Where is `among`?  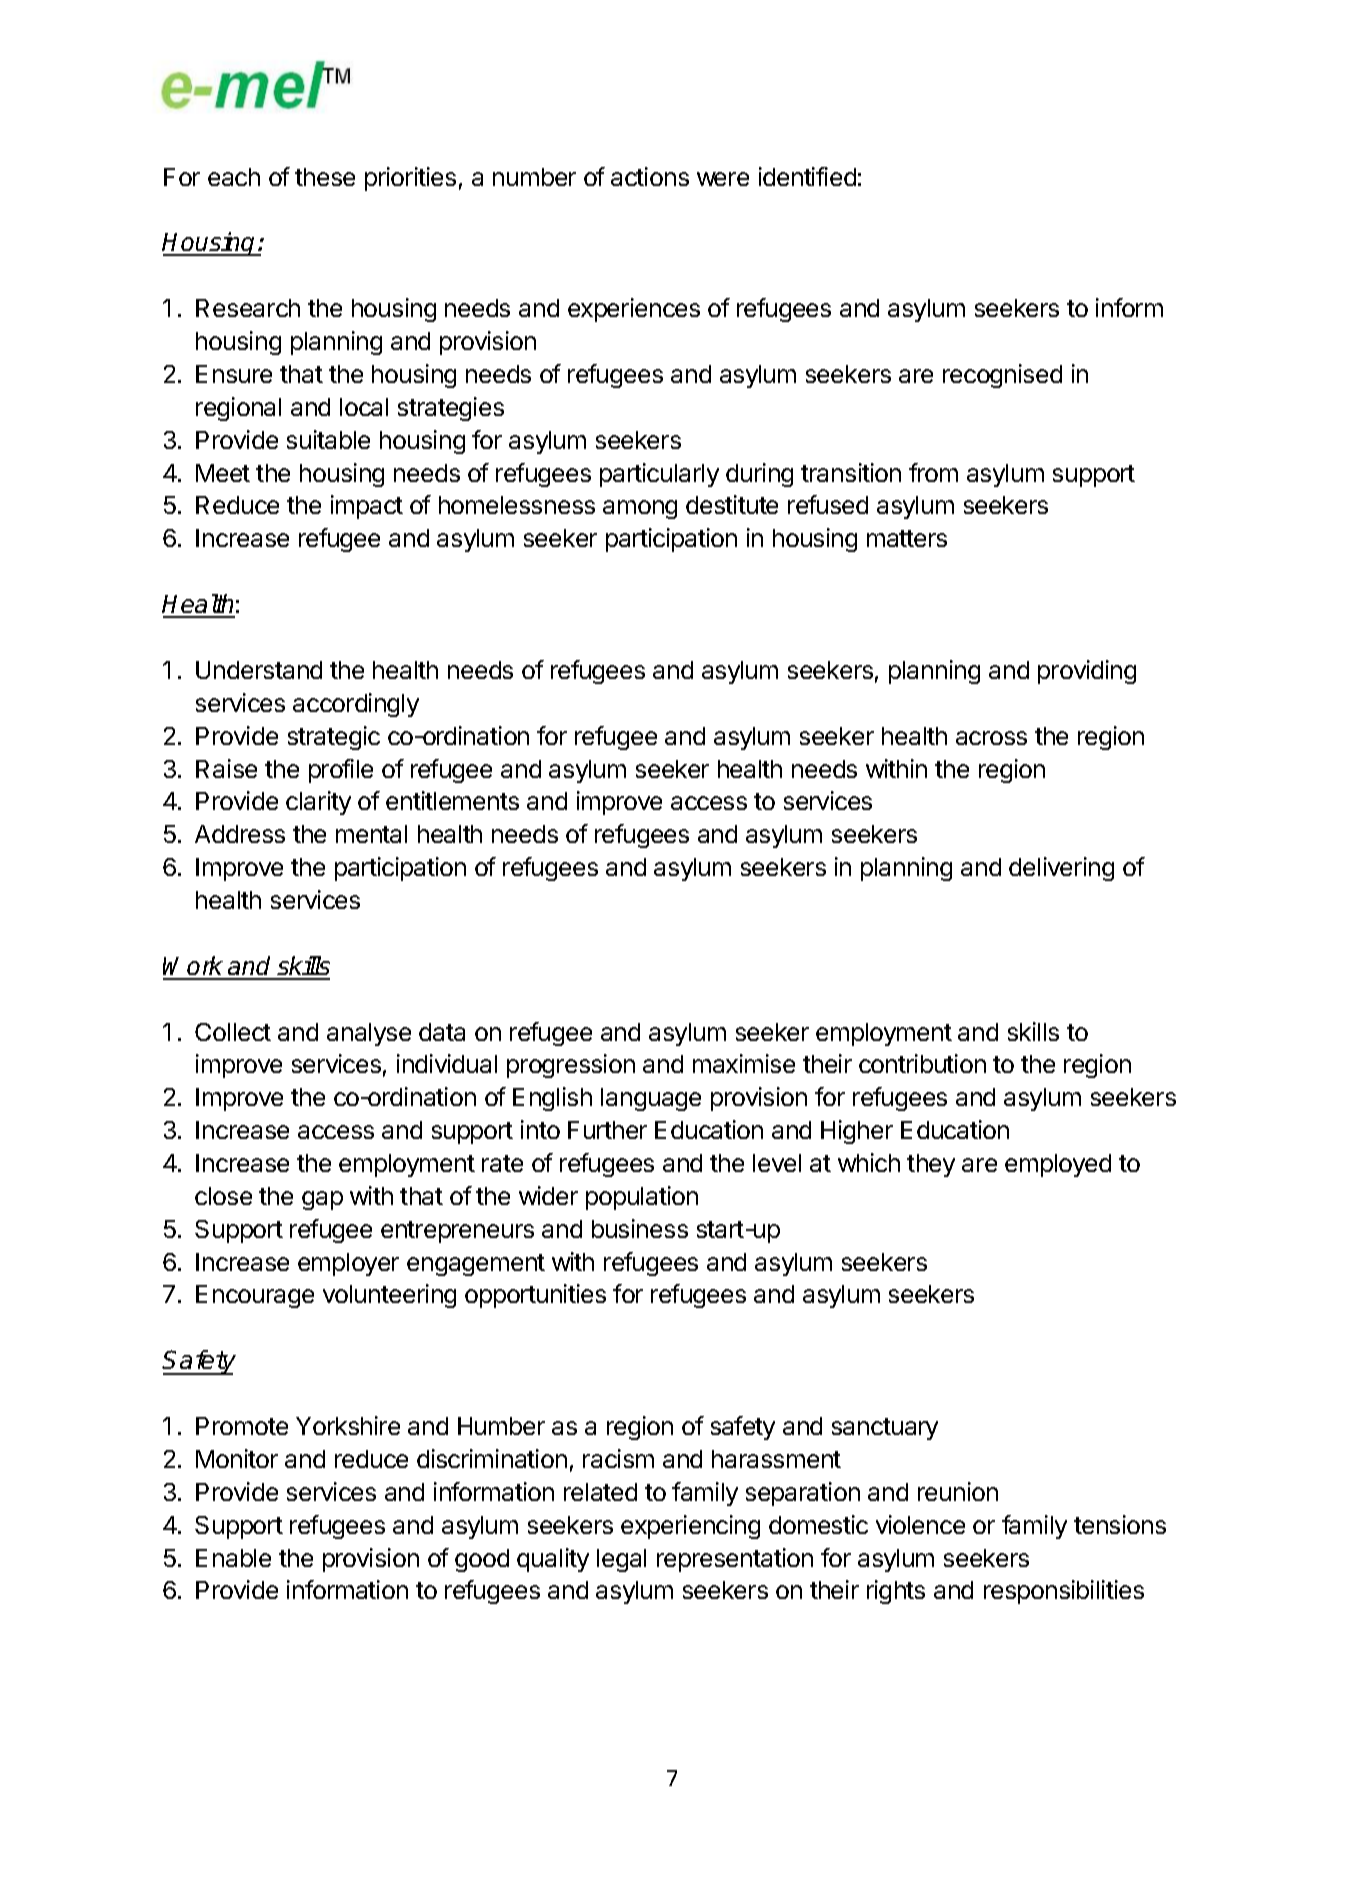
among is located at coordinates (640, 509).
